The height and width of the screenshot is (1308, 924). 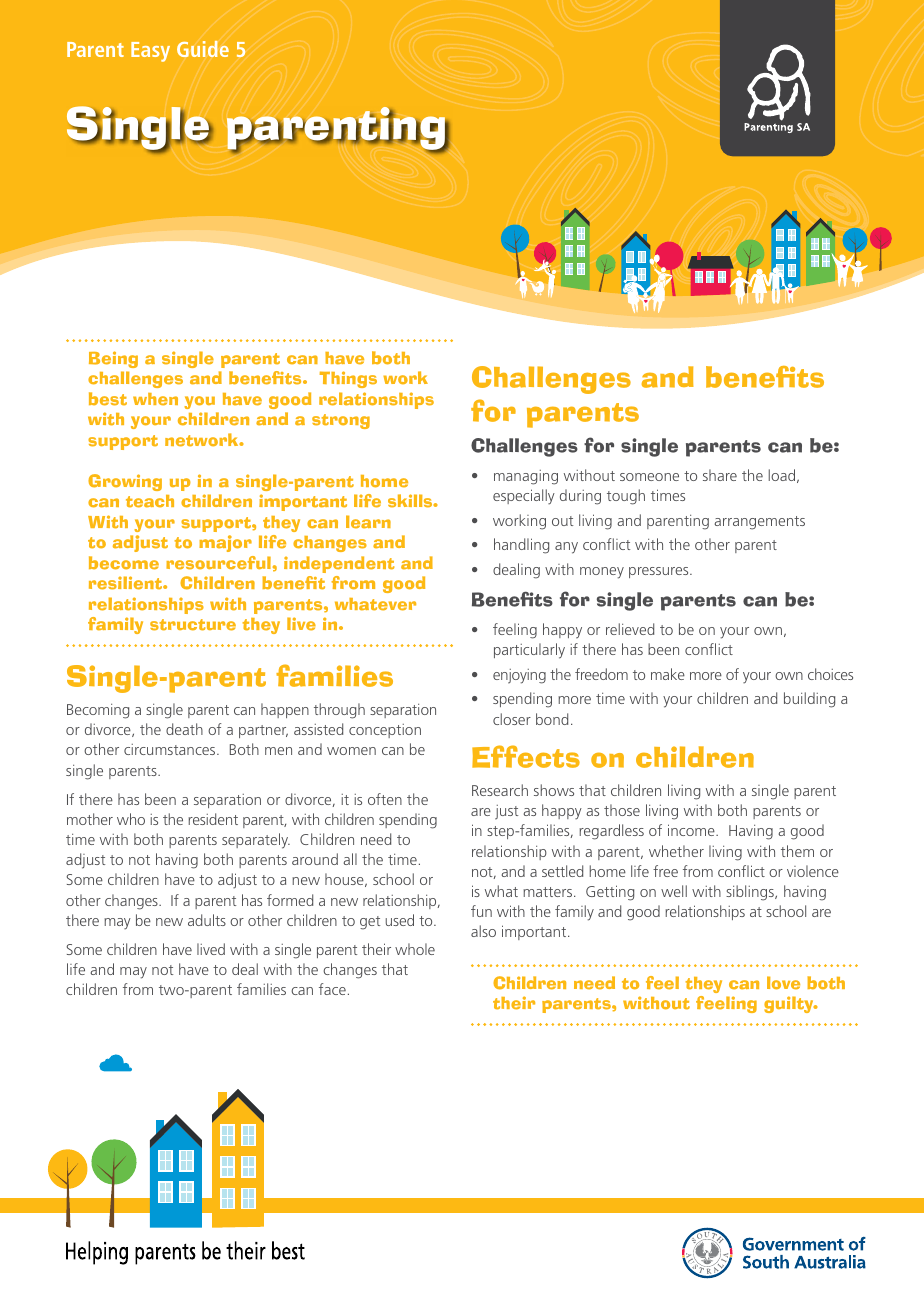 What do you see at coordinates (155, 399) in the screenshot?
I see `when` at bounding box center [155, 399].
